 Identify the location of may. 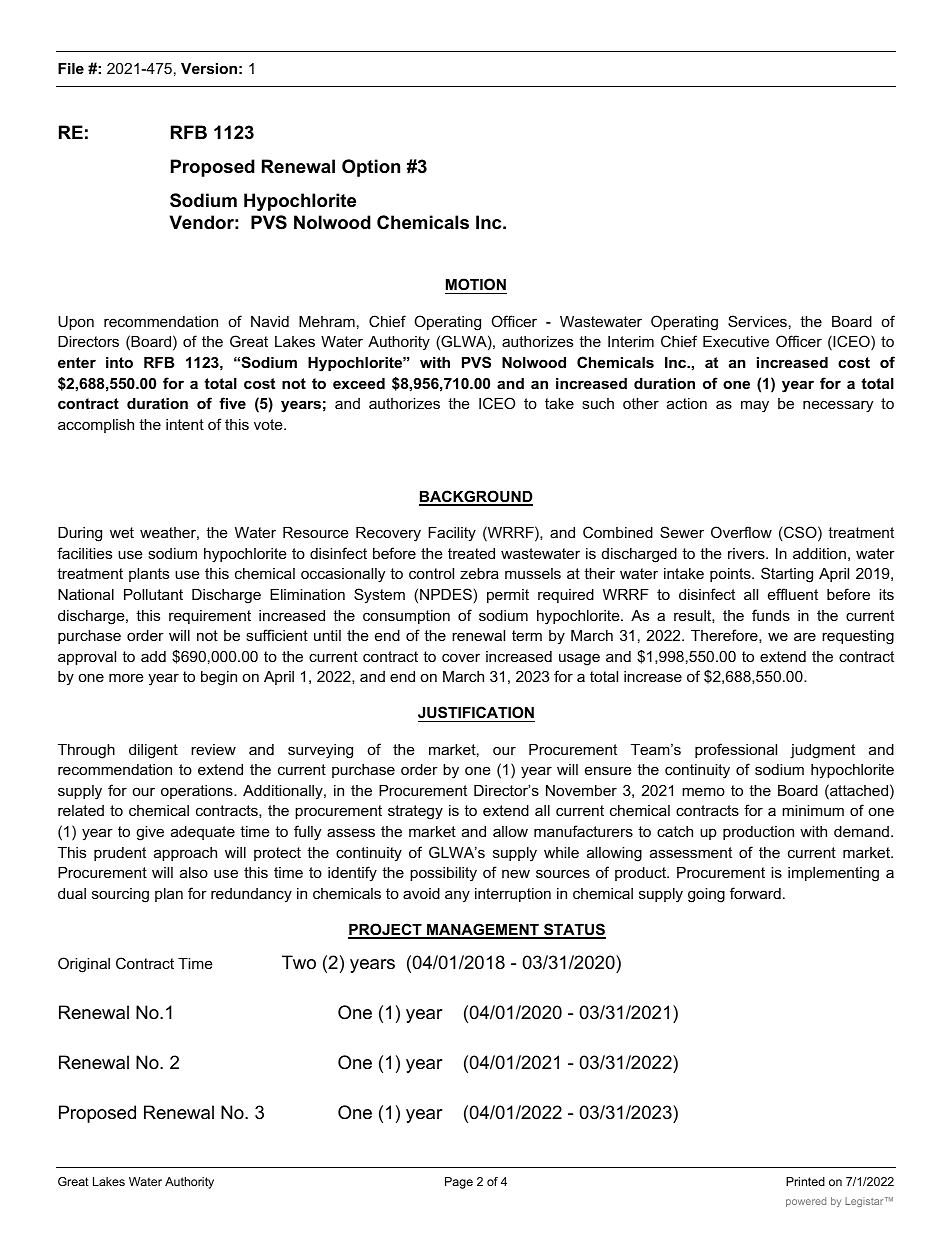
(755, 406).
